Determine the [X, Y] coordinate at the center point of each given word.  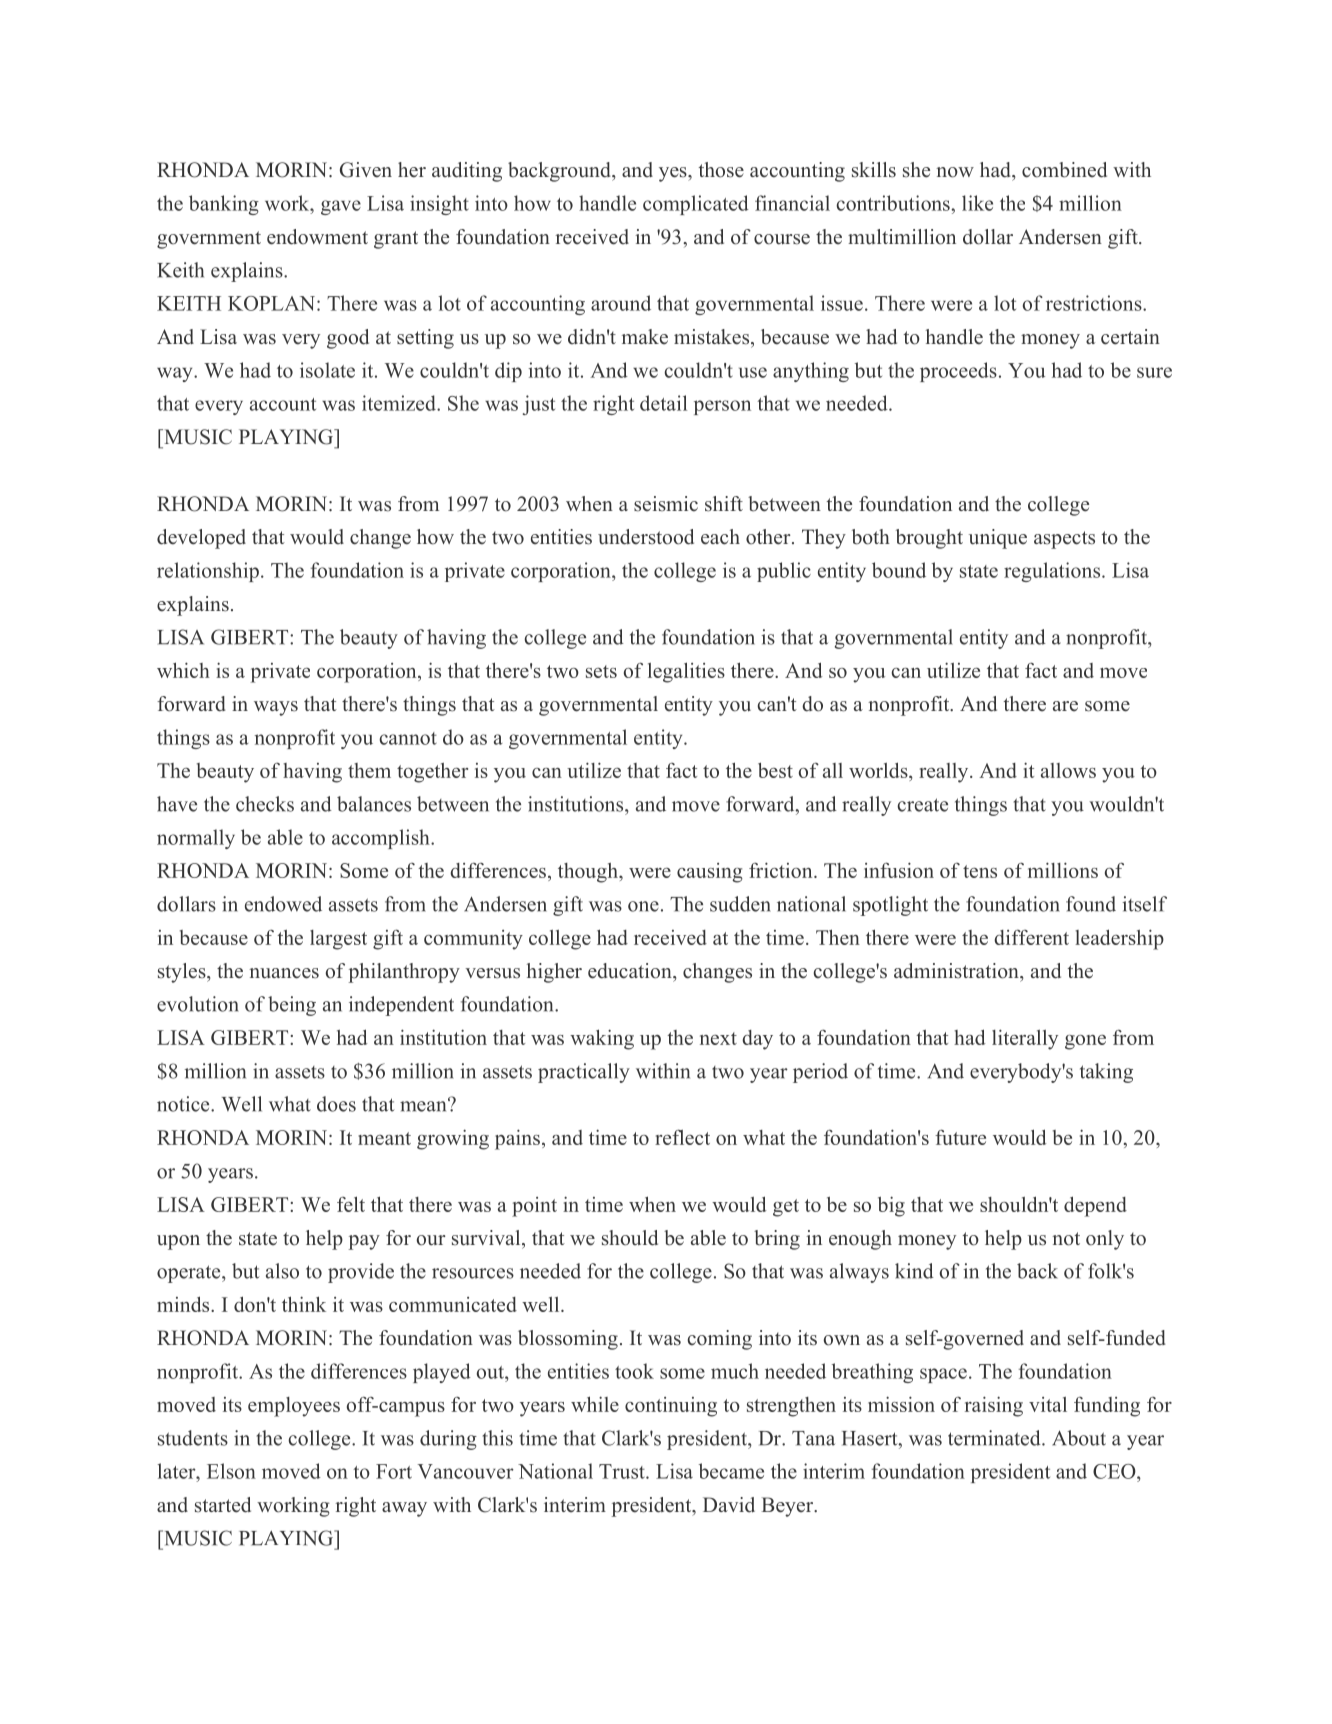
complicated [696, 205]
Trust [623, 1471]
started [223, 1505]
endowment [317, 237]
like [977, 203]
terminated [995, 1438]
